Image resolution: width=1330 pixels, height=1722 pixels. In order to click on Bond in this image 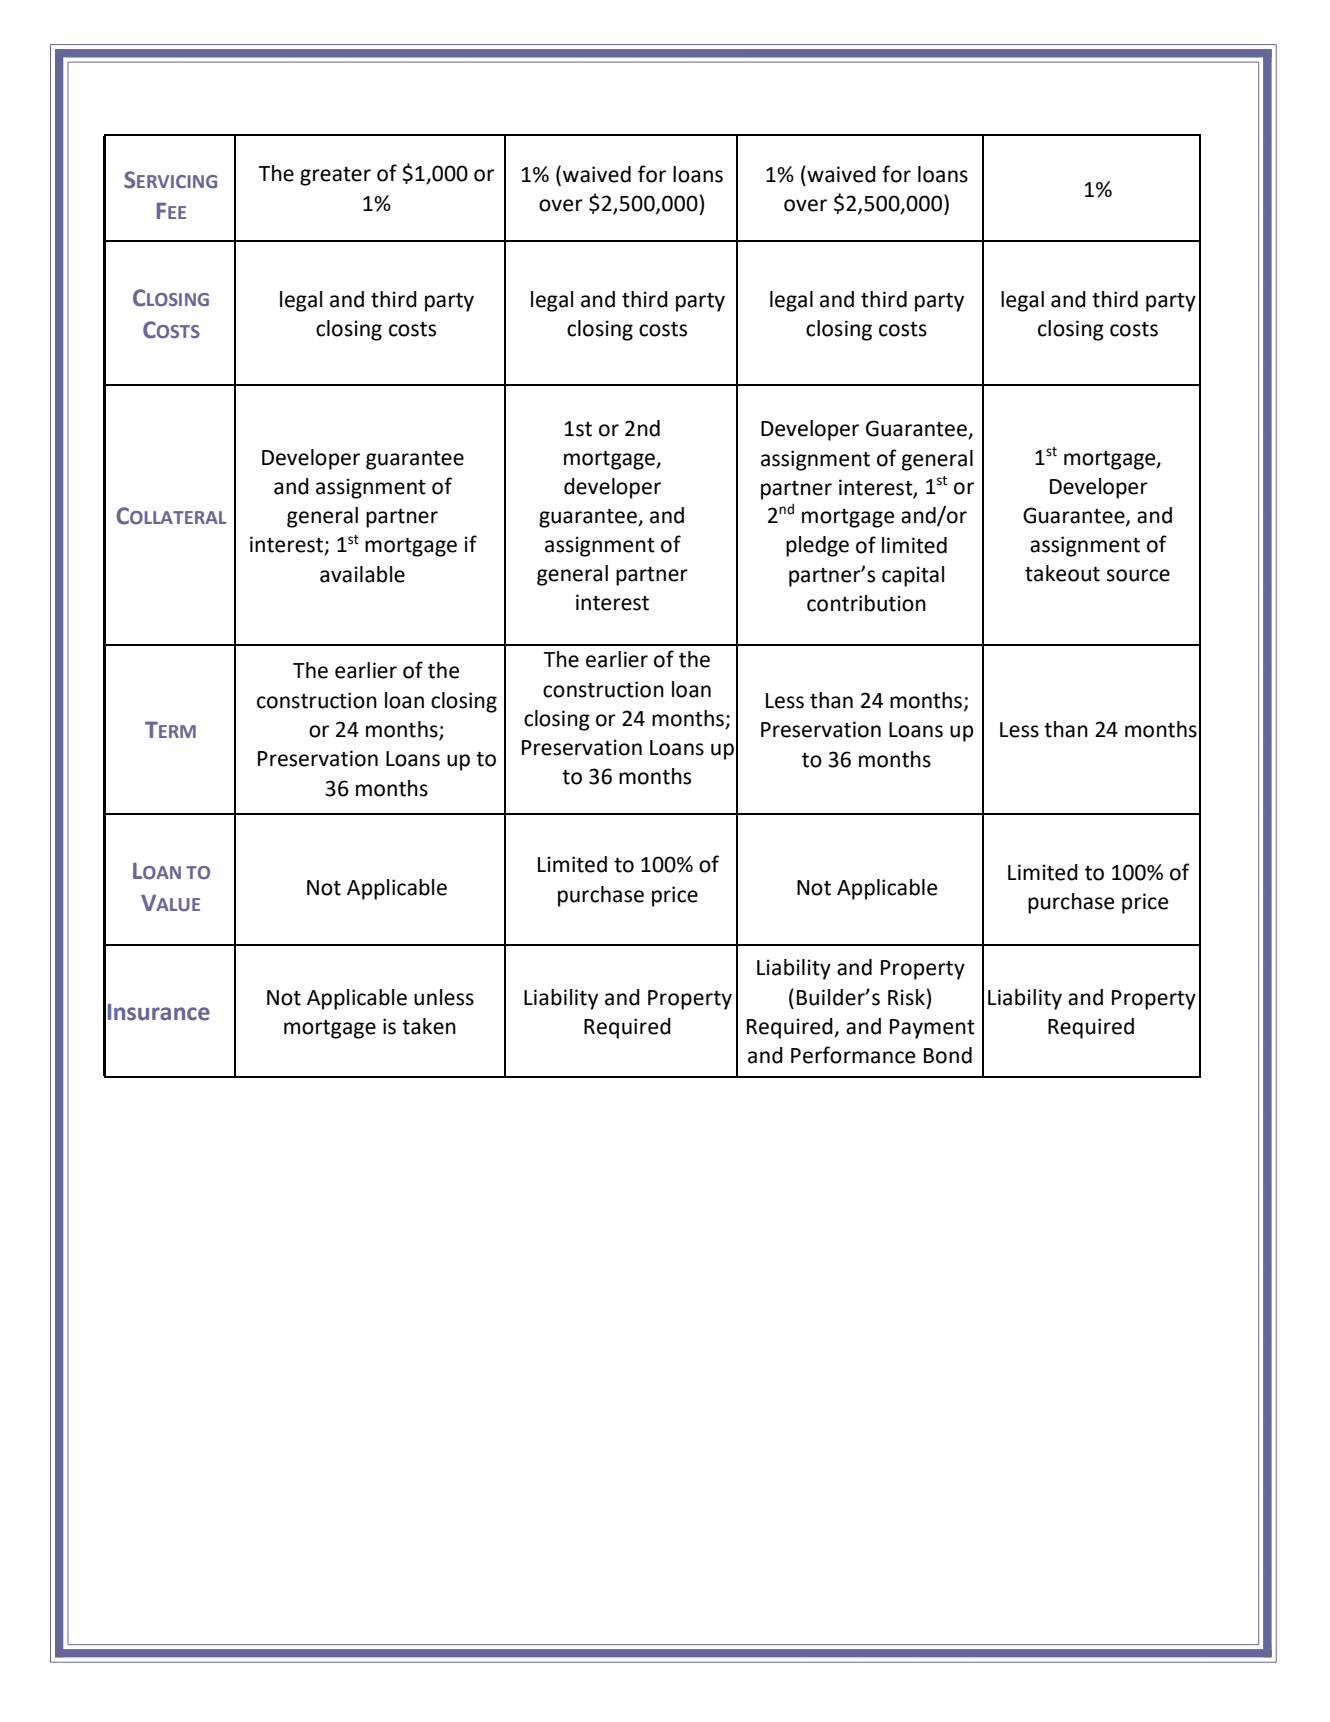, I will do `click(948, 1055)`.
